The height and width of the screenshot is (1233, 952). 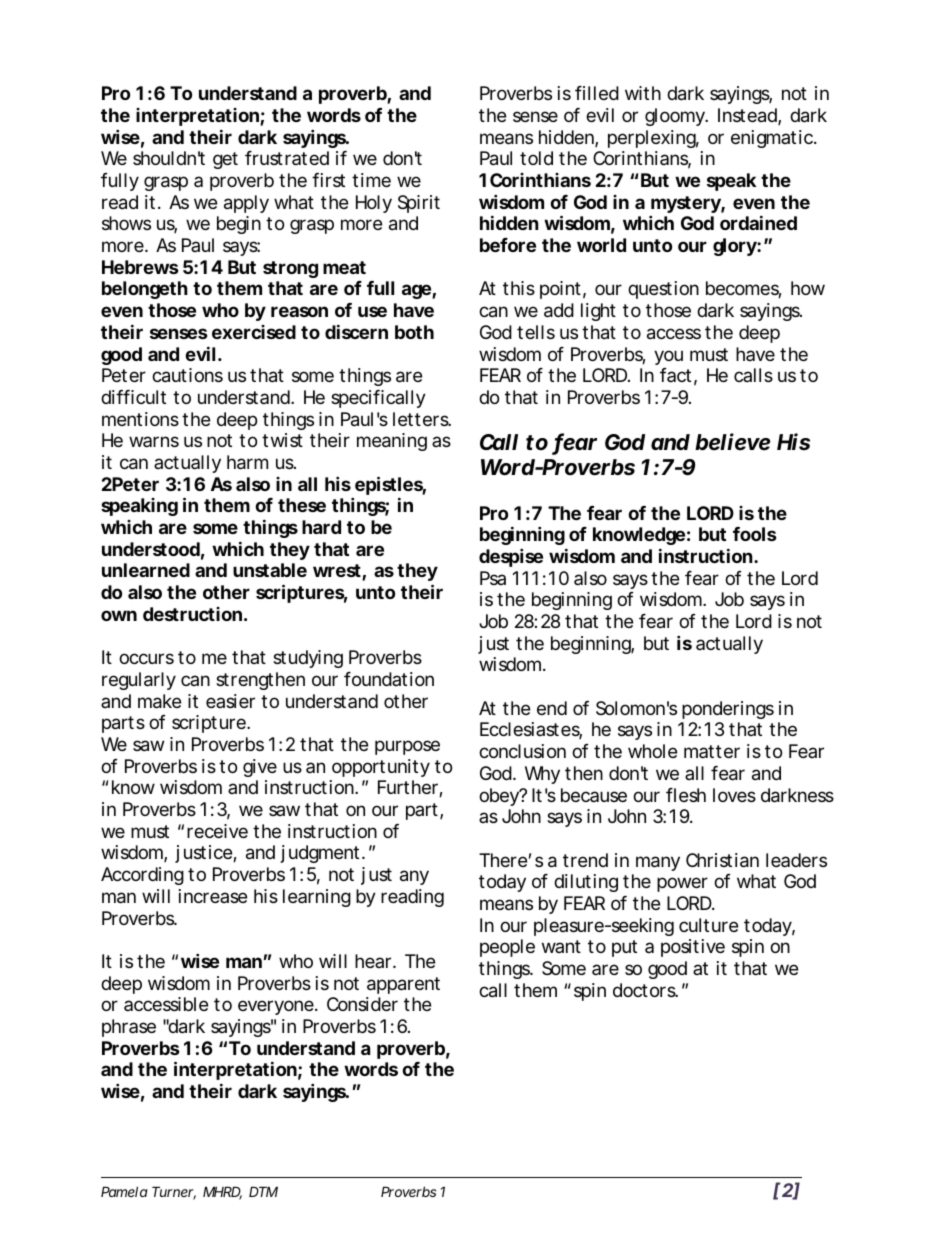 What do you see at coordinates (536, 158) in the screenshot?
I see `told` at bounding box center [536, 158].
